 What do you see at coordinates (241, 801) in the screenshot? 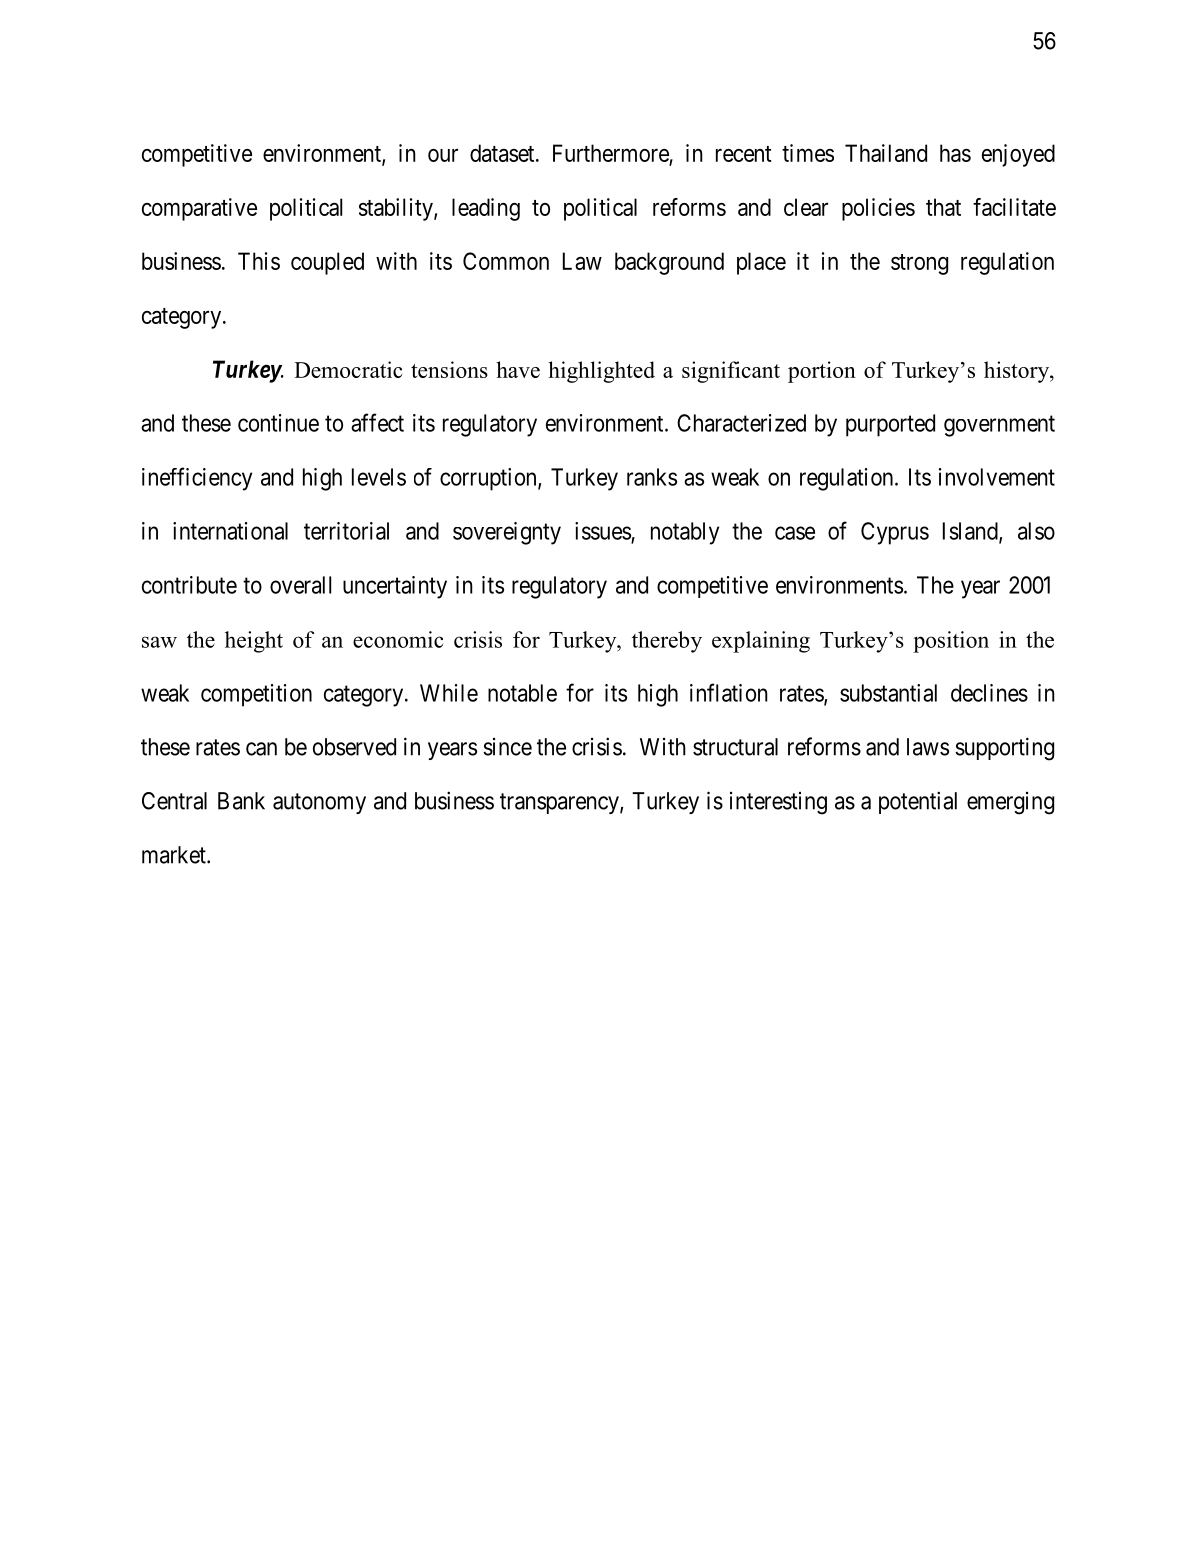
I see `Bank` at bounding box center [241, 801].
